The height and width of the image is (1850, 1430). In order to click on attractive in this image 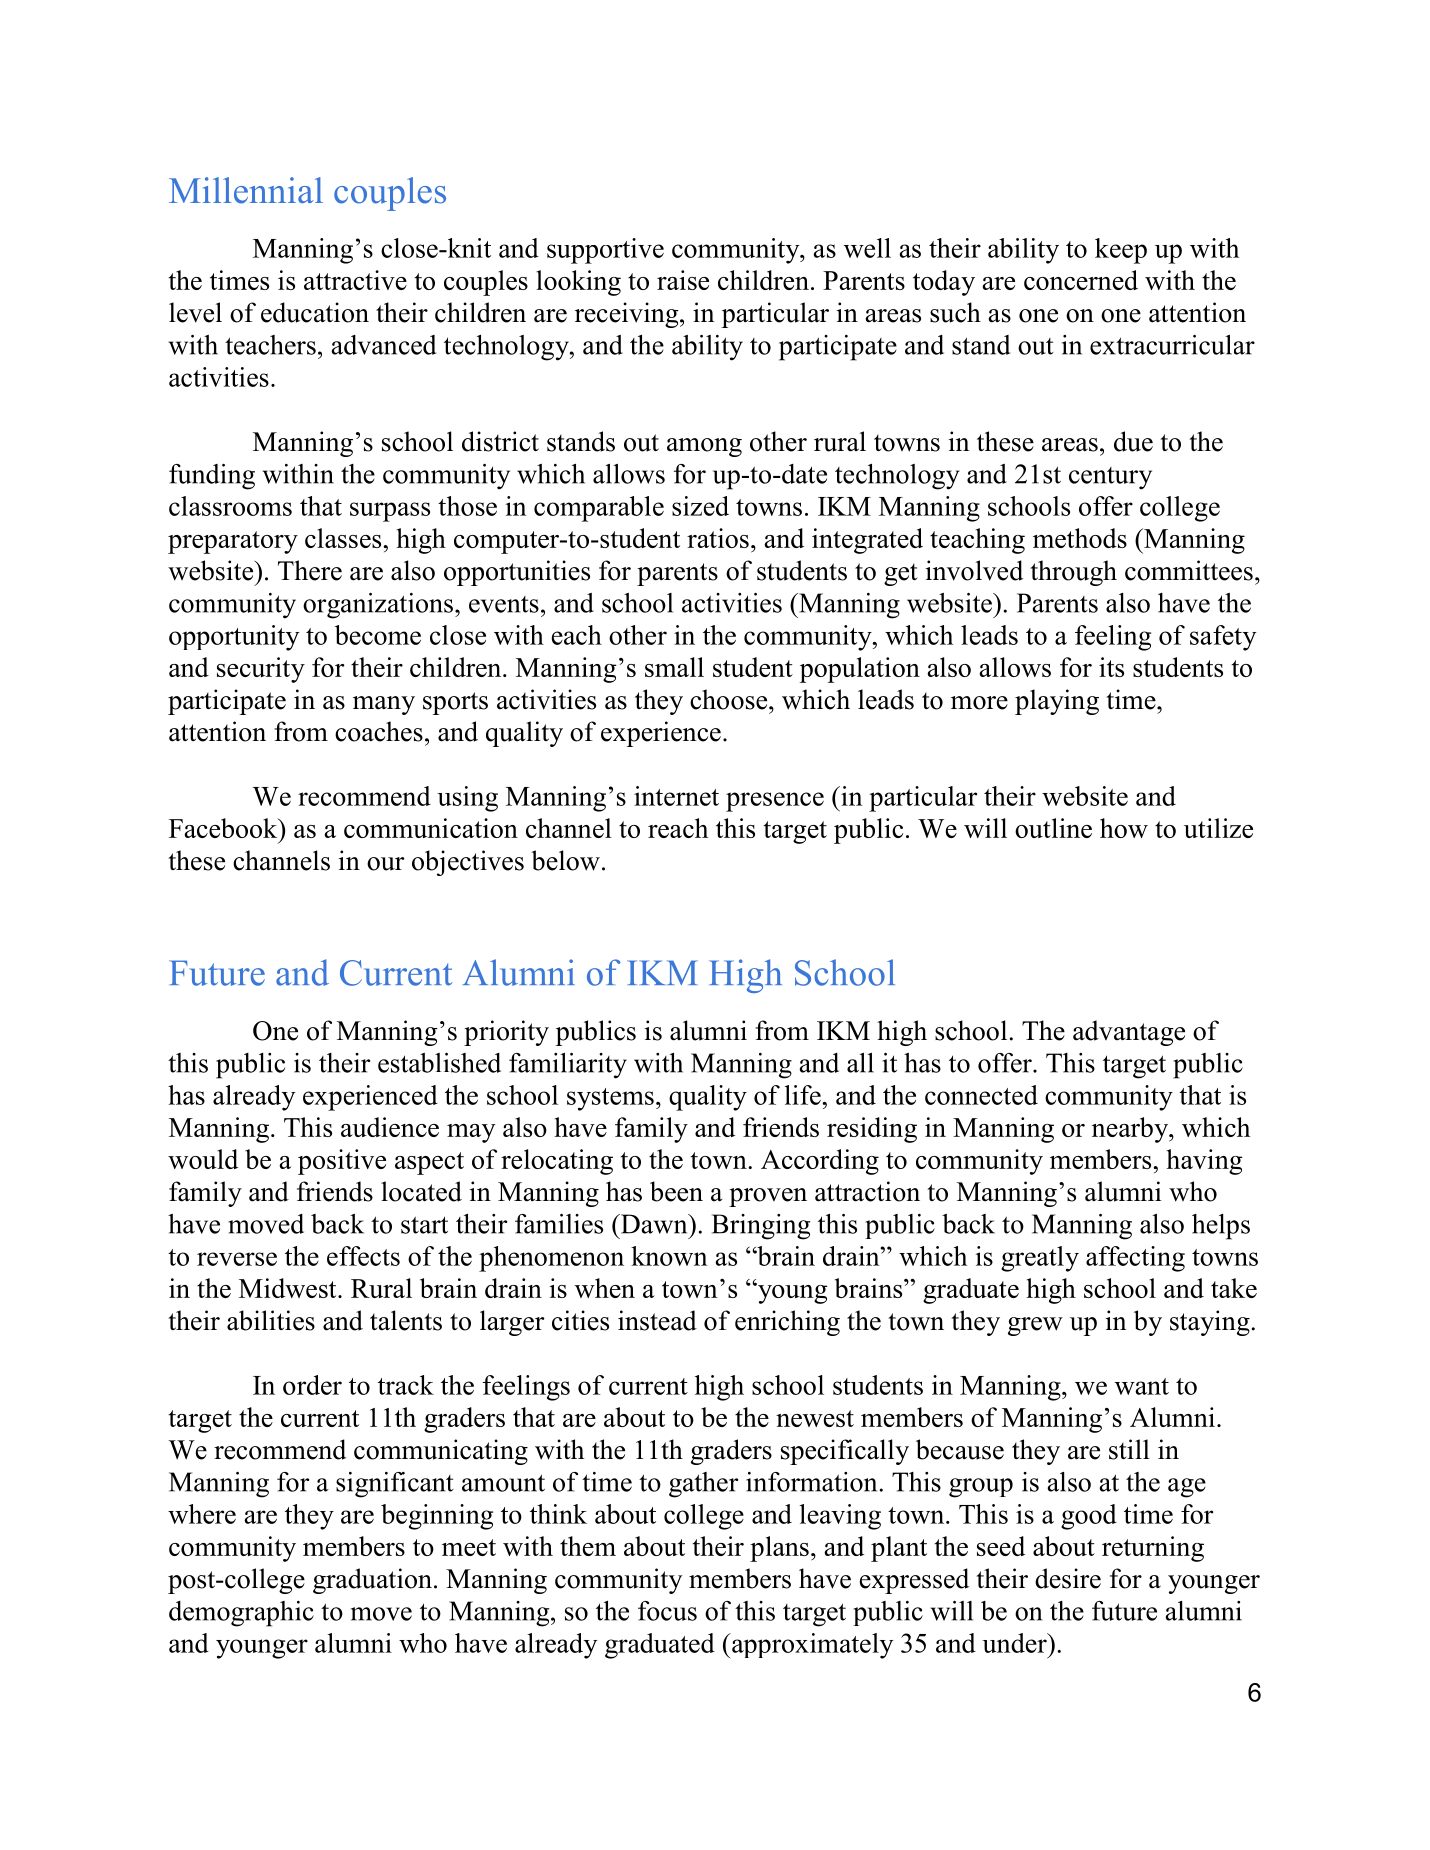, I will do `click(355, 280)`.
